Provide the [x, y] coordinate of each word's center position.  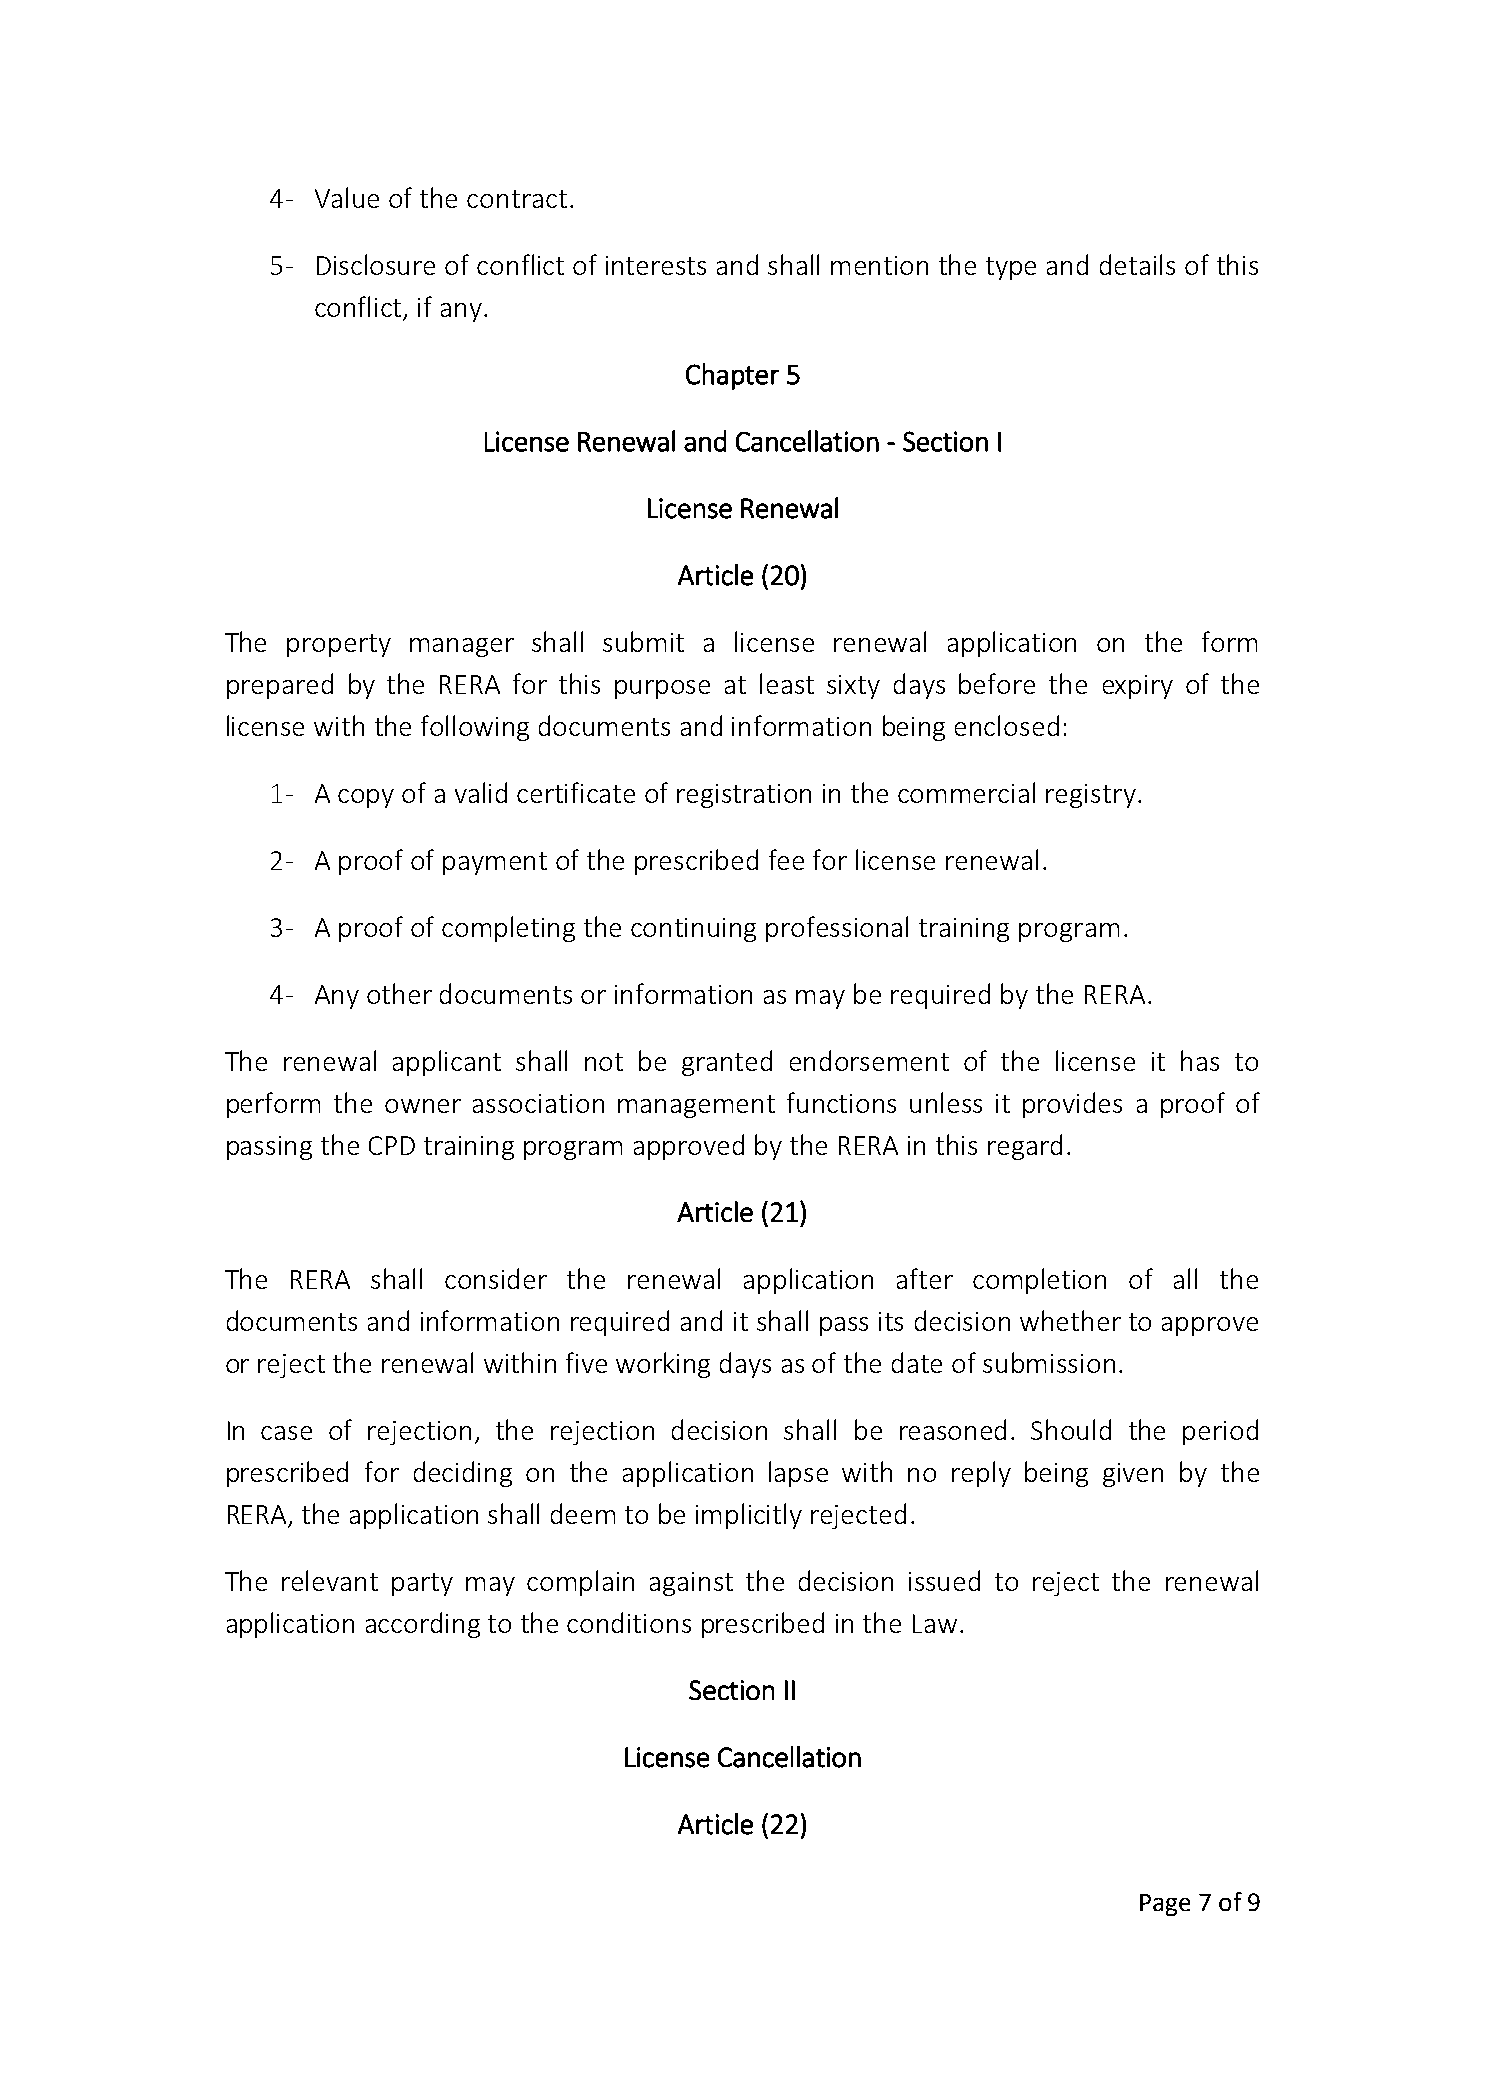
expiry [1138, 687]
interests [656, 265]
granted [727, 1063]
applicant [447, 1063]
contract [517, 199]
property [339, 645]
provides [1072, 1105]
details [1137, 264]
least [787, 683]
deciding [463, 1474]
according [423, 1625]
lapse [798, 1474]
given [1133, 1475]
